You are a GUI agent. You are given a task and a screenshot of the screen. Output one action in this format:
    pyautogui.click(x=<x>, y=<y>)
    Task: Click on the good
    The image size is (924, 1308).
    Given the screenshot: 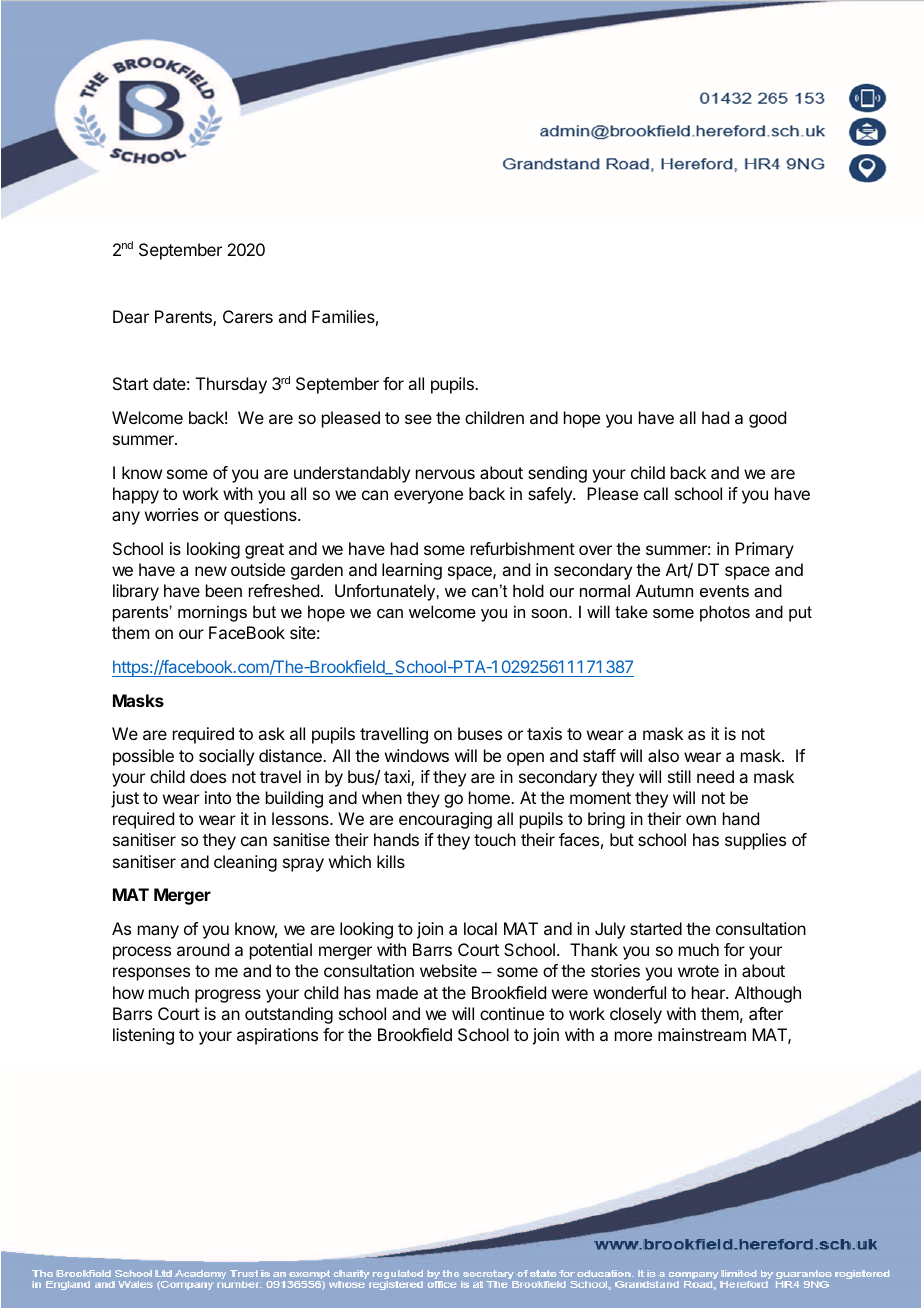 What is the action you would take?
    pyautogui.click(x=767, y=419)
